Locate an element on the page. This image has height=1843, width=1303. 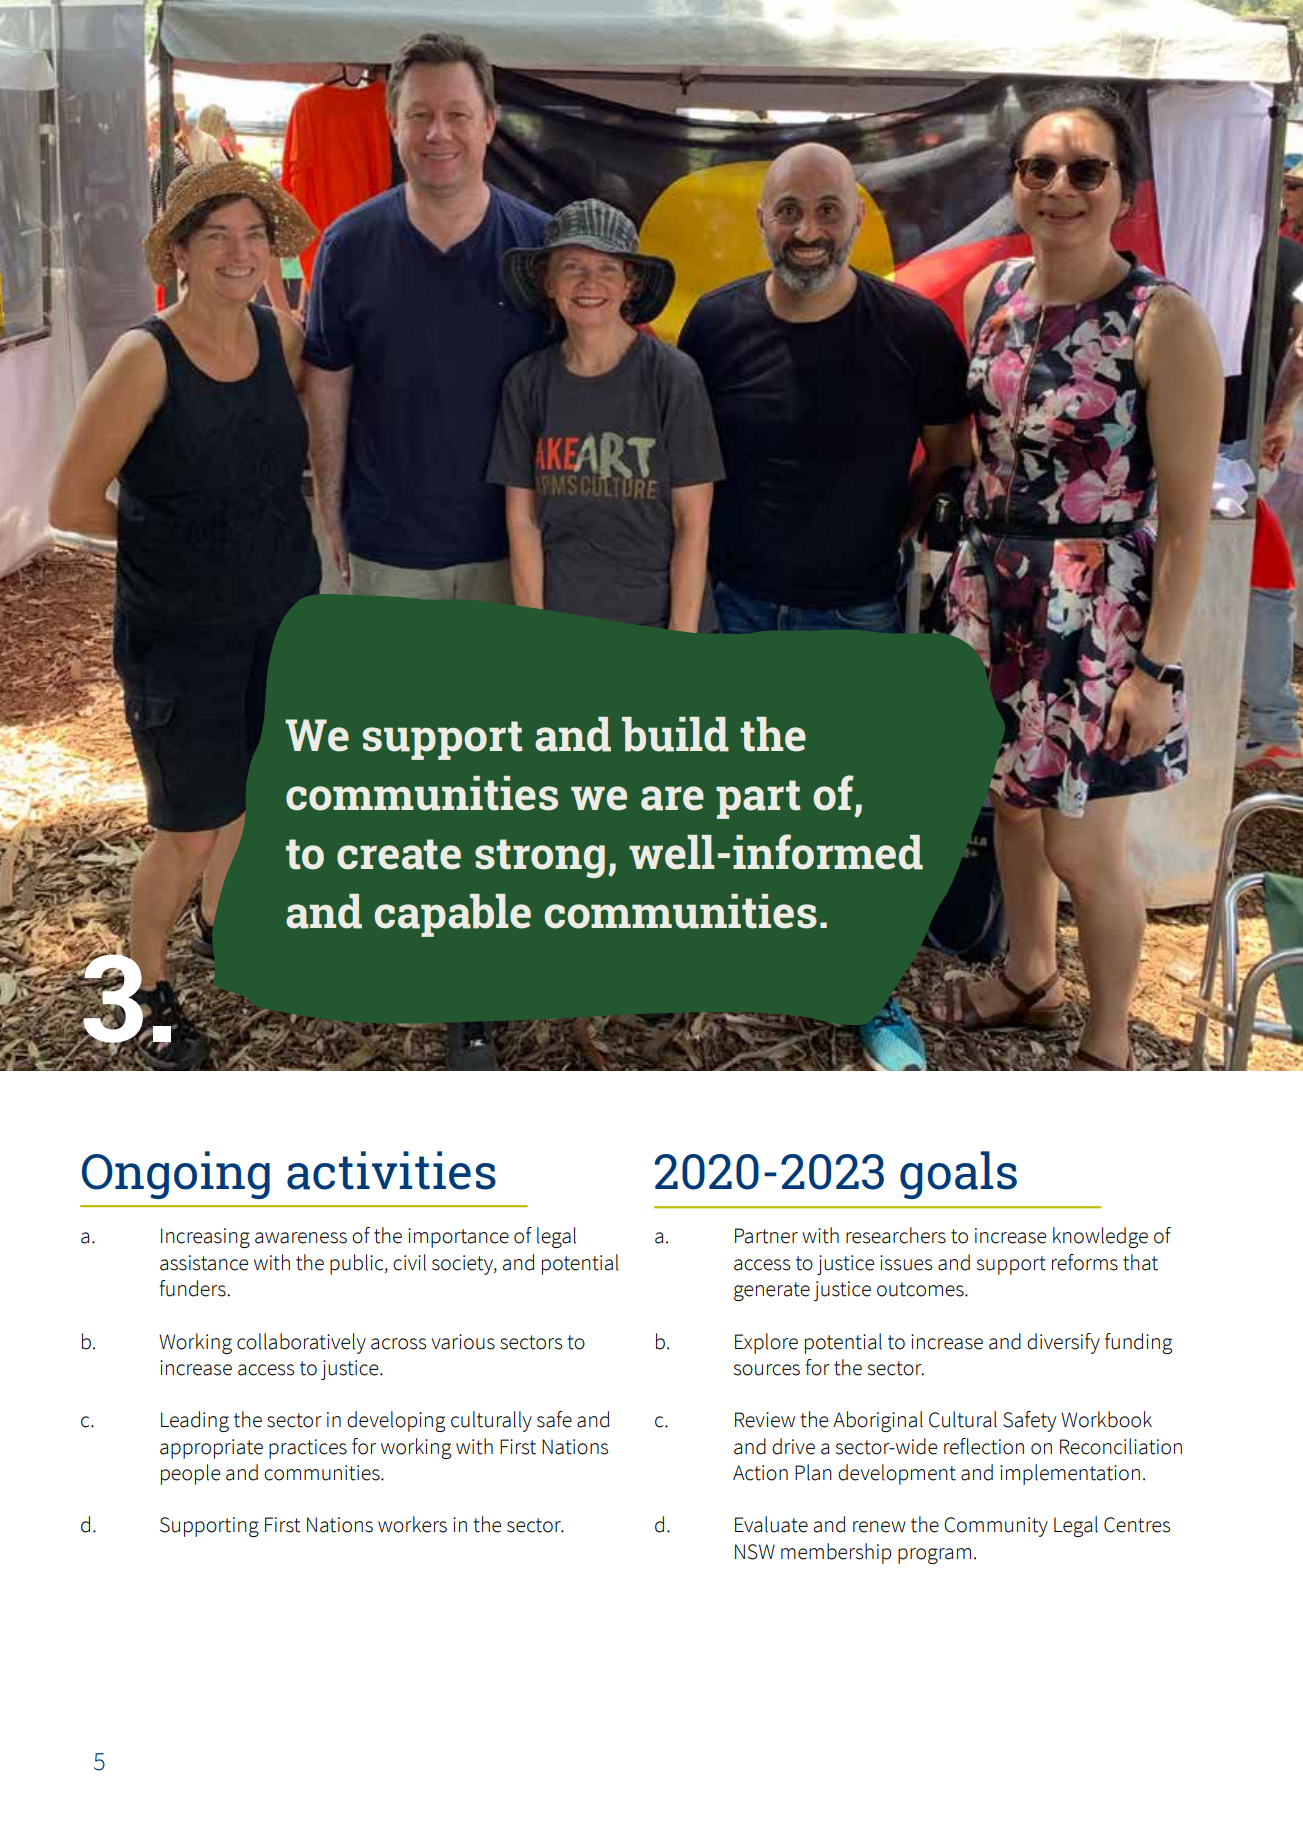
create is located at coordinates (399, 854).
